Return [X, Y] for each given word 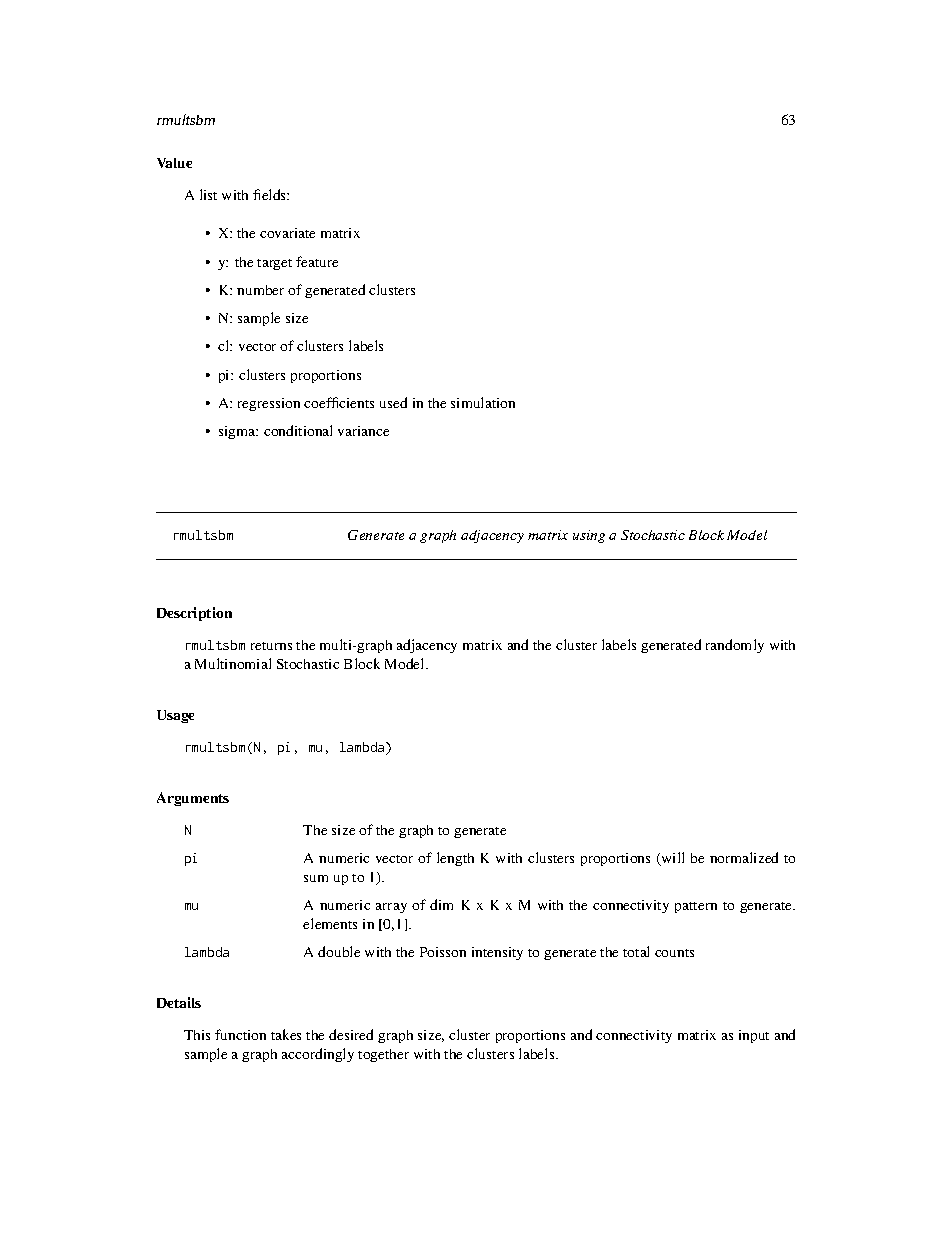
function [240, 1034]
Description [194, 614]
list [208, 194]
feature [317, 261]
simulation [483, 402]
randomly [735, 646]
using [589, 536]
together [383, 1055]
